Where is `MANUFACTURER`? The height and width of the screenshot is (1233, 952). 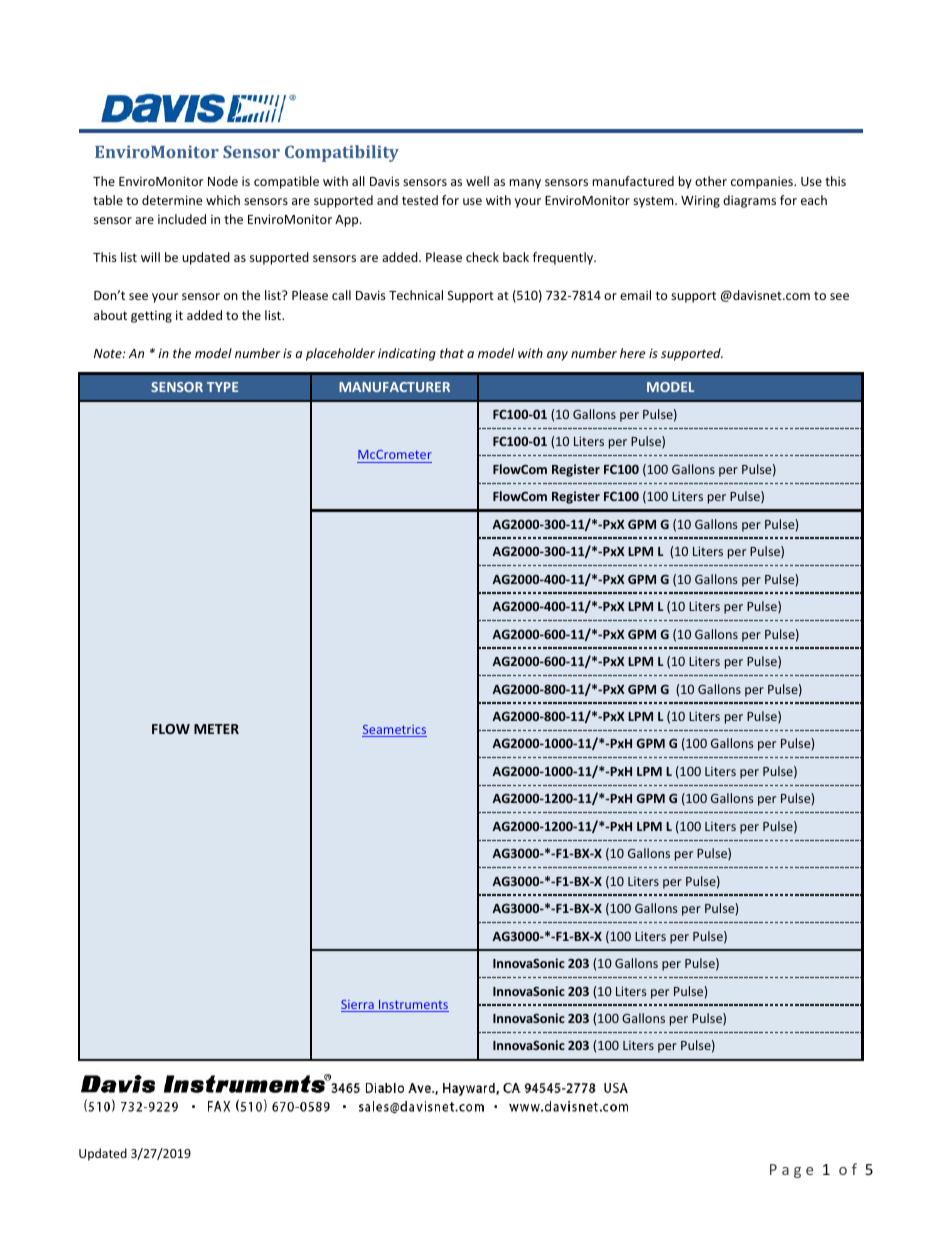
MANUFACTURER is located at coordinates (394, 387).
